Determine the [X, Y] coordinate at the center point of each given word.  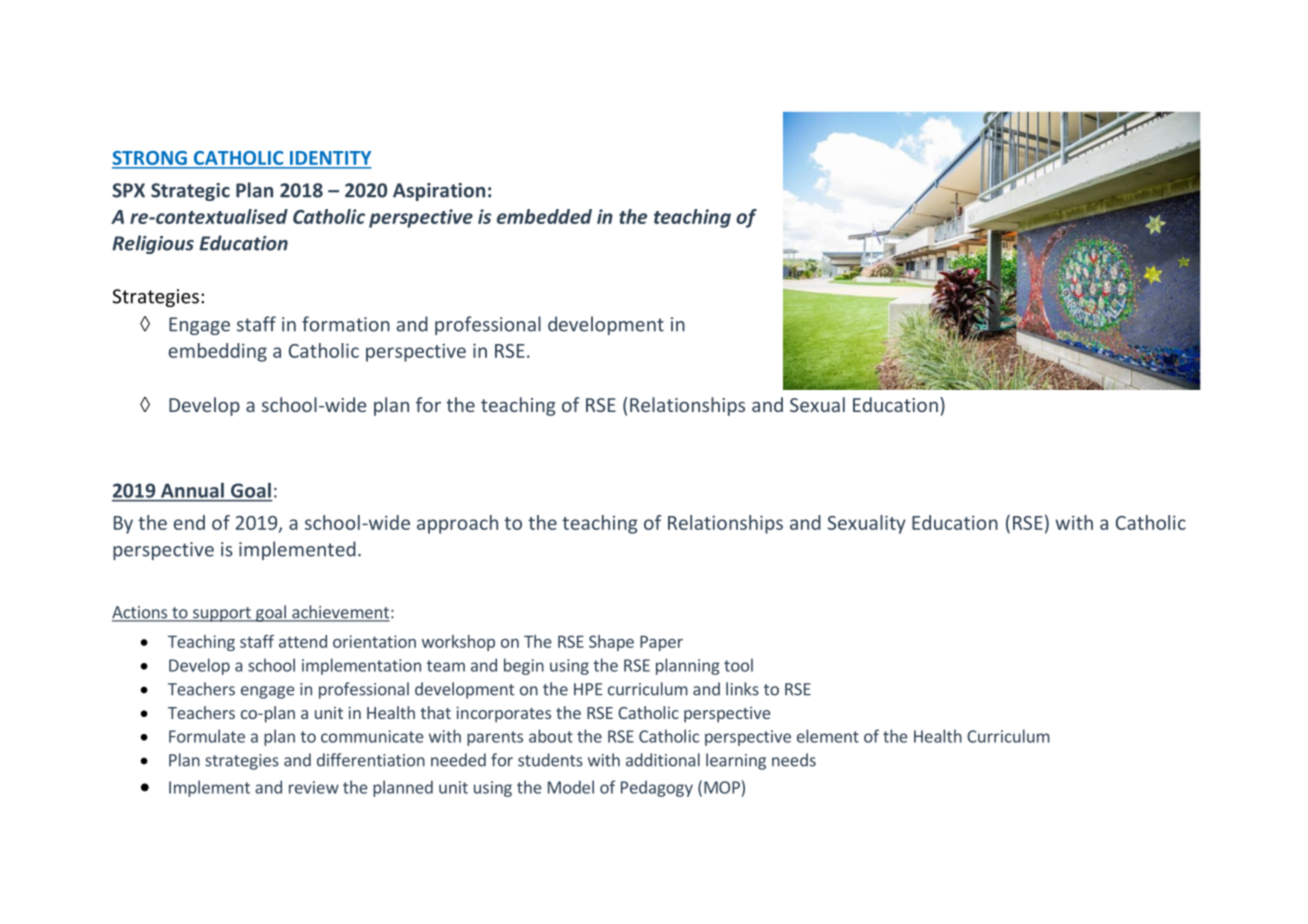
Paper [661, 643]
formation [346, 324]
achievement [340, 613]
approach [457, 524]
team [446, 666]
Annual [192, 490]
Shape [611, 643]
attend [303, 641]
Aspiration [439, 192]
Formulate [207, 736]
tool [738, 665]
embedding [218, 352]
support [221, 614]
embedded [544, 216]
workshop [458, 643]
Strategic [190, 192]
